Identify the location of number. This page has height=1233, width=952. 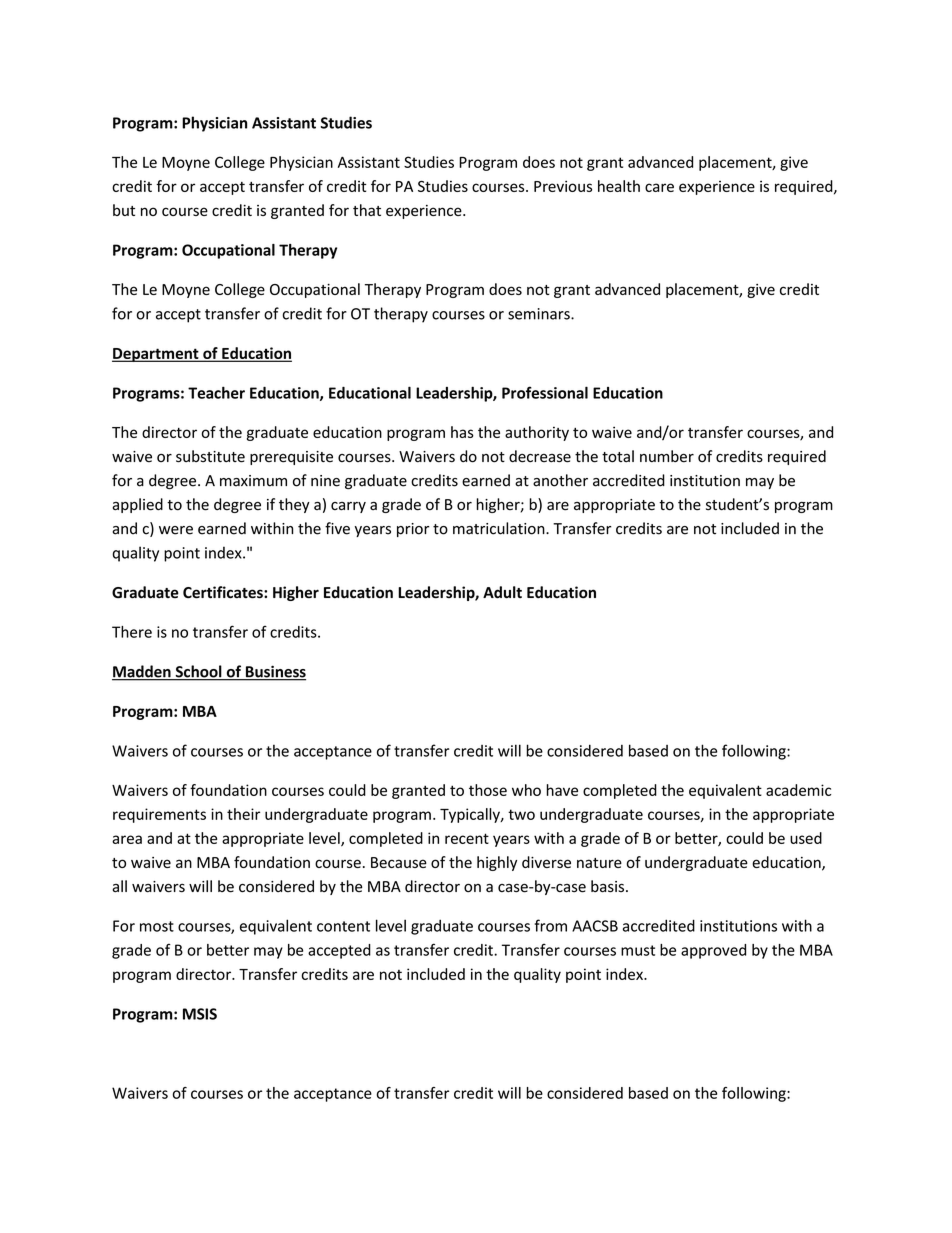
(667, 456).
